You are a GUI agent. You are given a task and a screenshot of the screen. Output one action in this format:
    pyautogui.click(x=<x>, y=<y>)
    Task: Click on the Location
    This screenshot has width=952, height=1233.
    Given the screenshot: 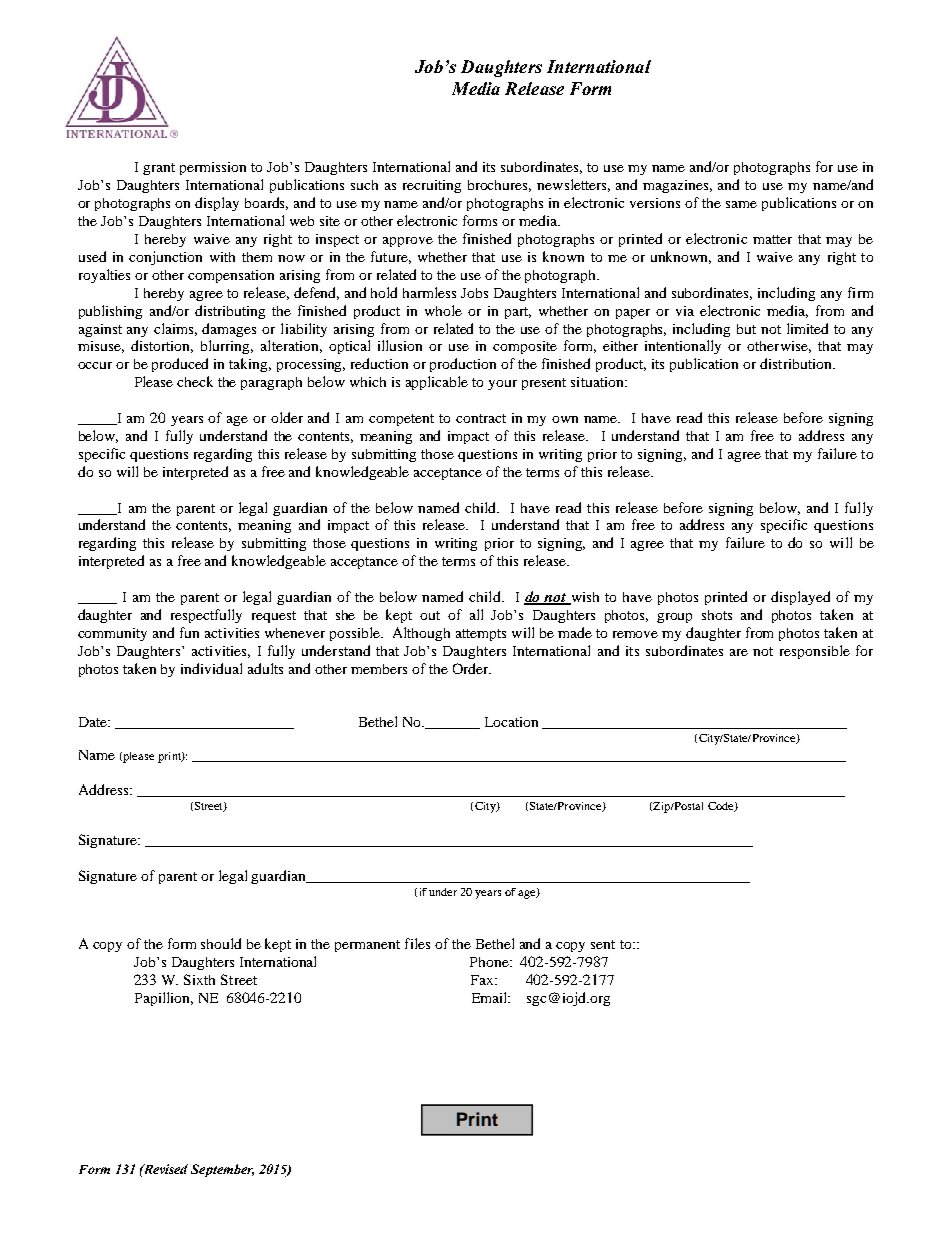 What is the action you would take?
    pyautogui.click(x=511, y=722)
